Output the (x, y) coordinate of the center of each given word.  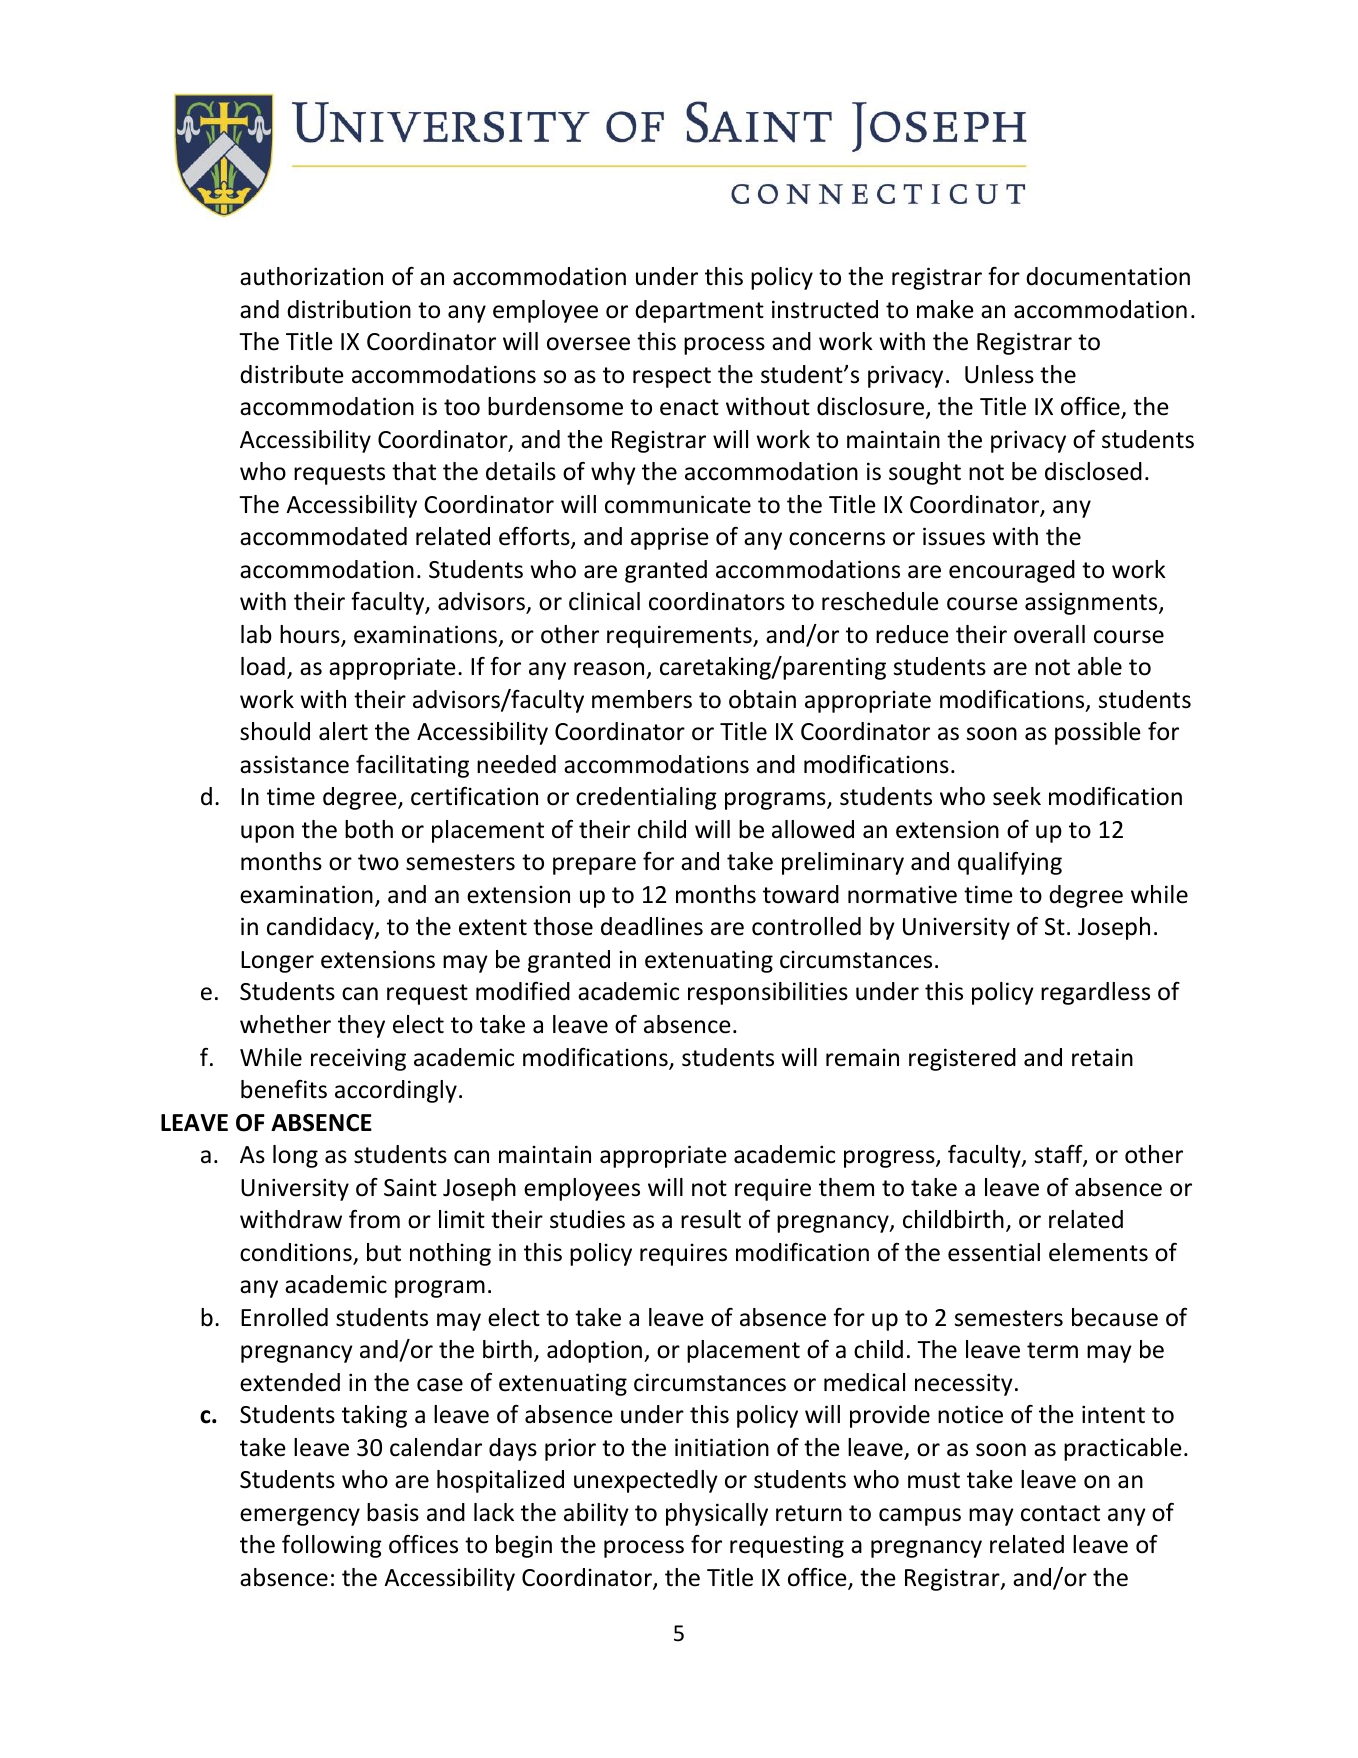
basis (393, 1512)
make (945, 309)
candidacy (321, 928)
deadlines (652, 926)
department (699, 311)
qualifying (1010, 863)
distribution (349, 309)
